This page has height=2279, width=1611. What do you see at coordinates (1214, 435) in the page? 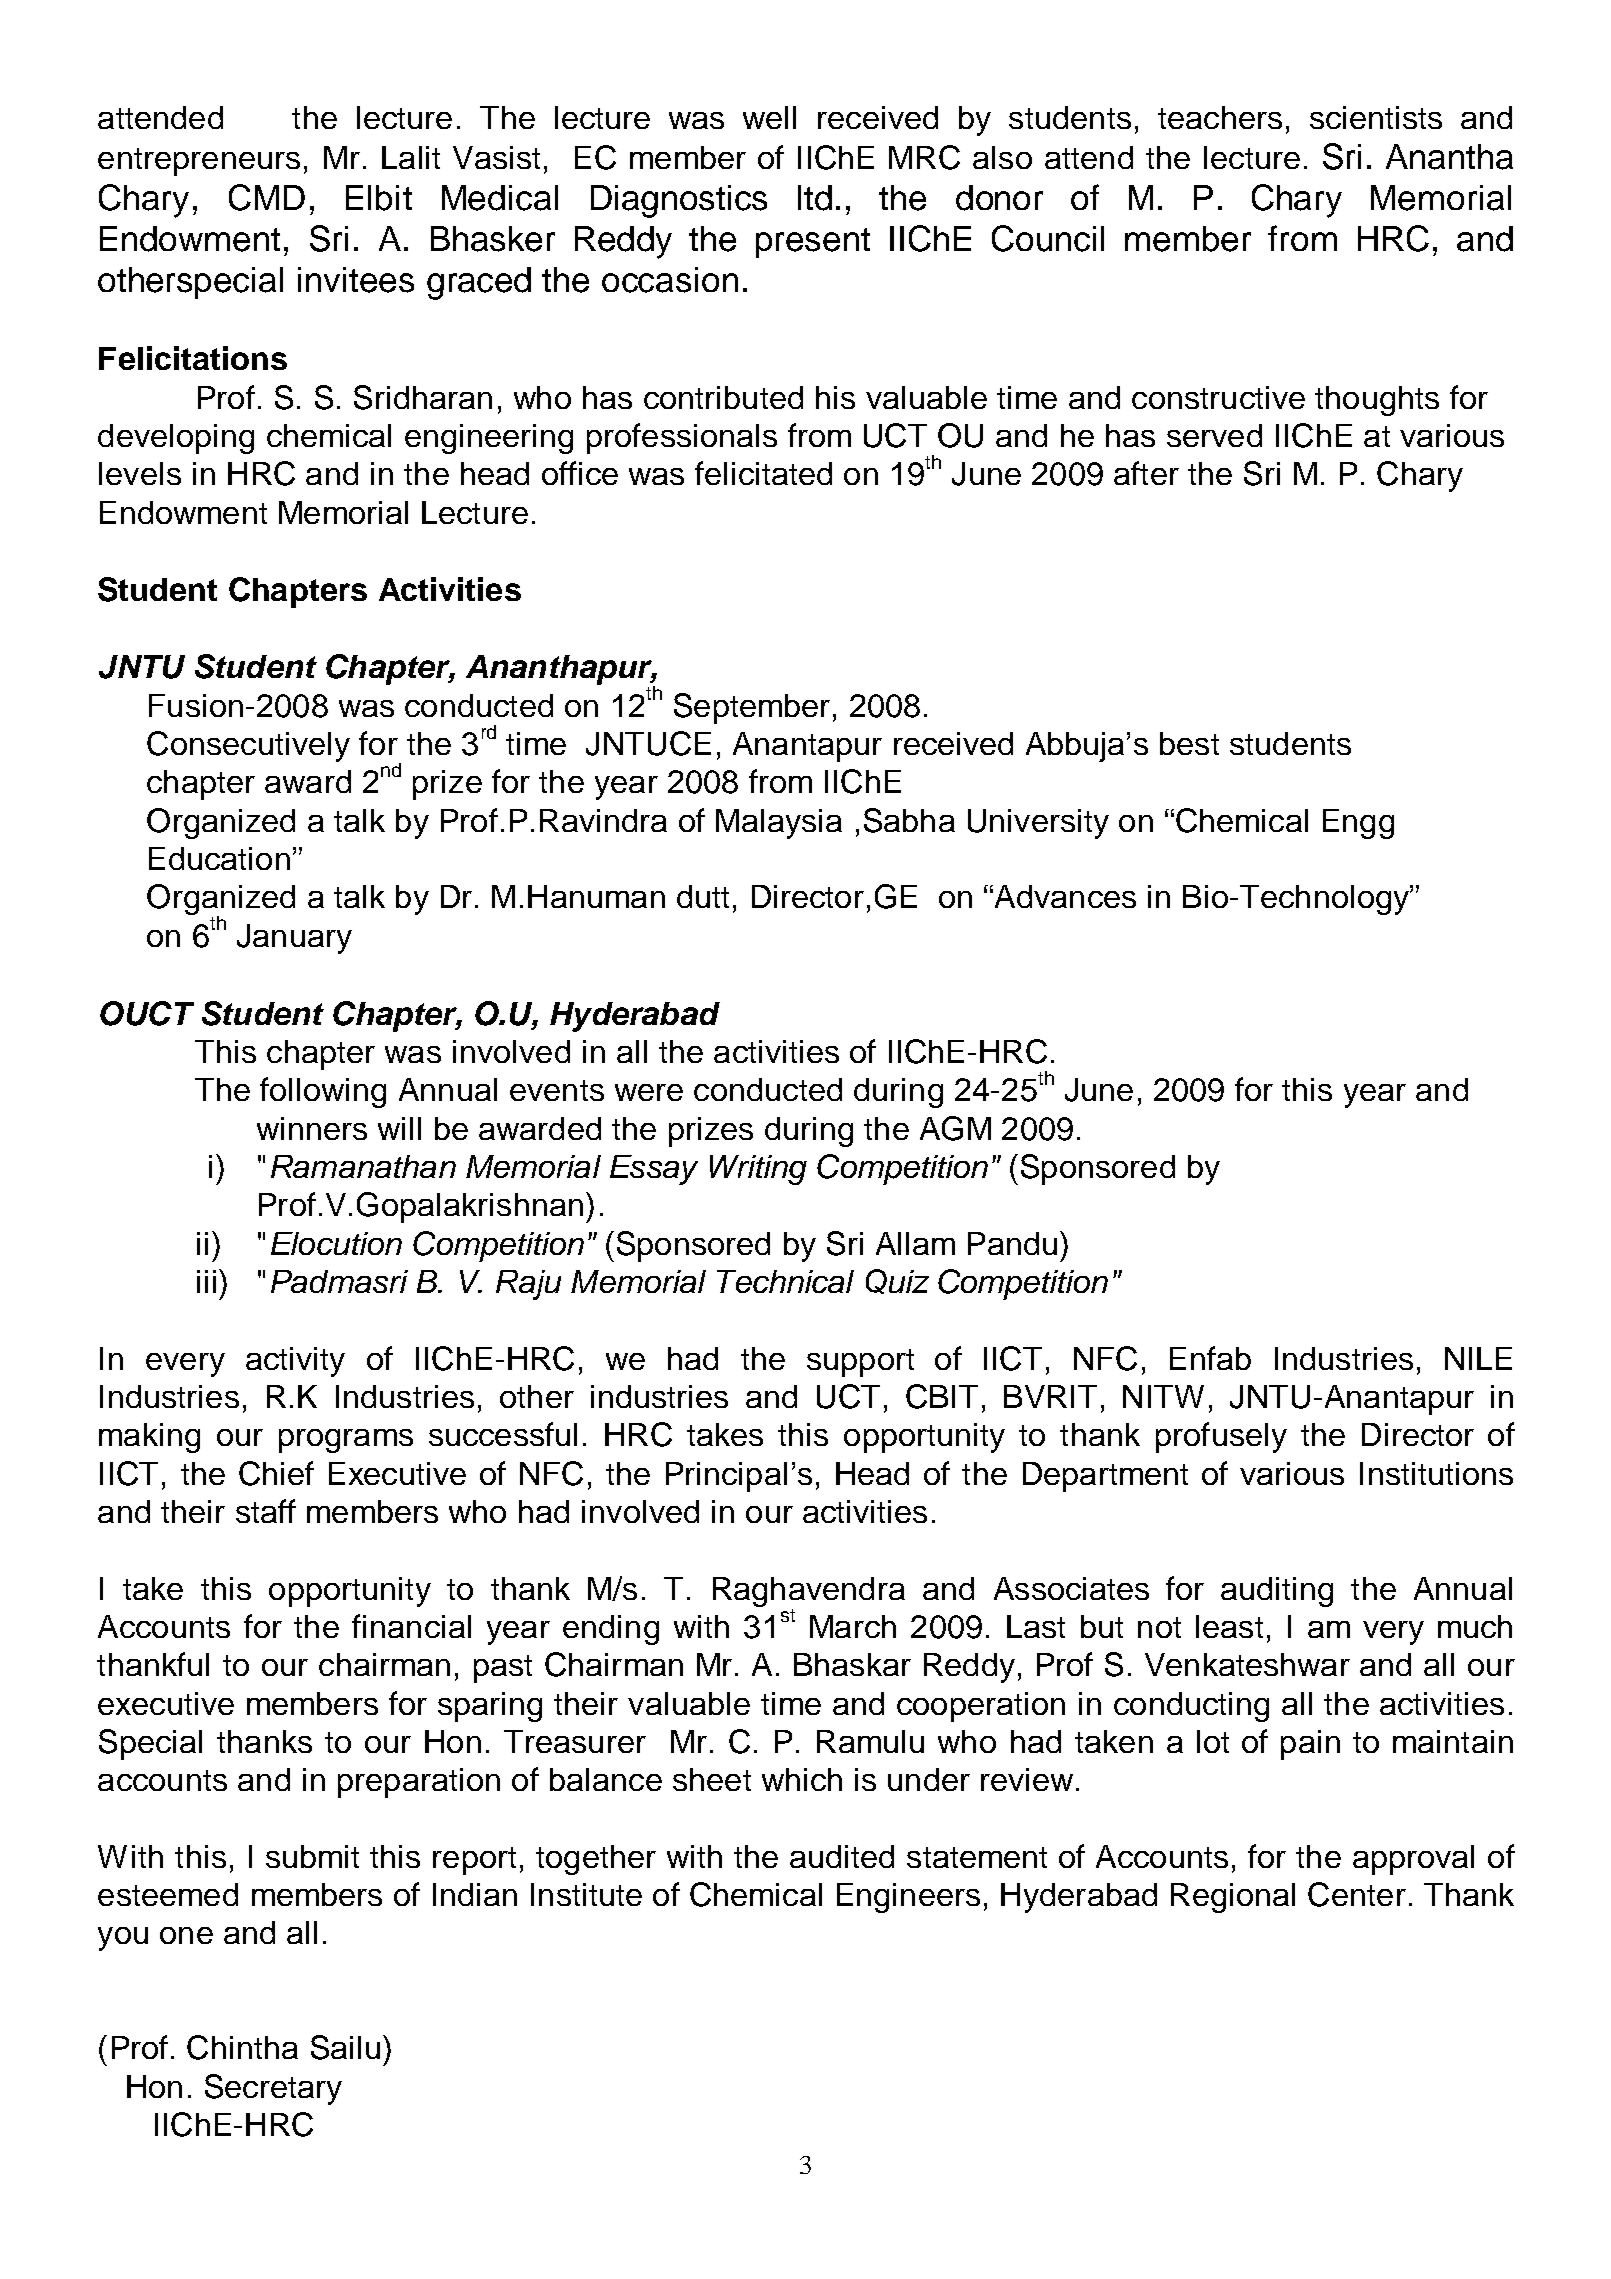
I see `served` at bounding box center [1214, 435].
